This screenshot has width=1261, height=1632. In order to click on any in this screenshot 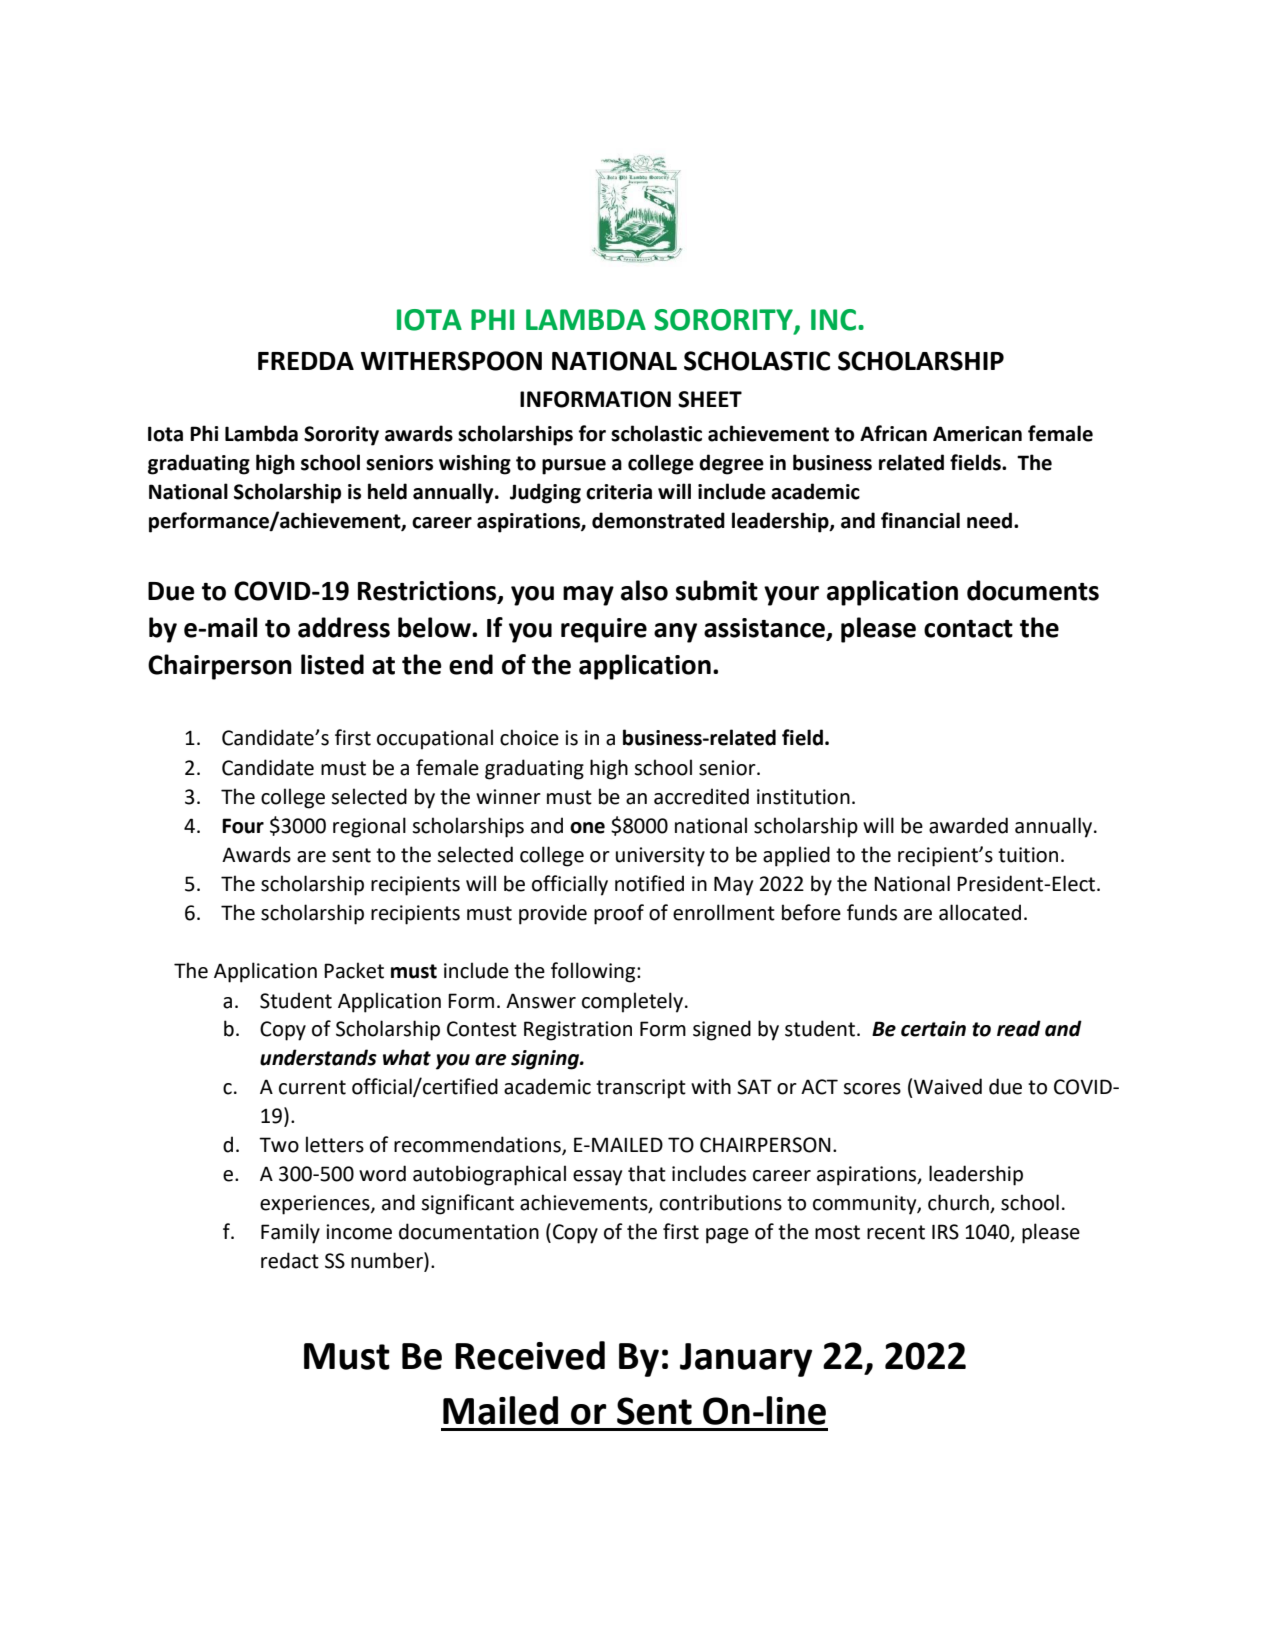, I will do `click(675, 633)`.
